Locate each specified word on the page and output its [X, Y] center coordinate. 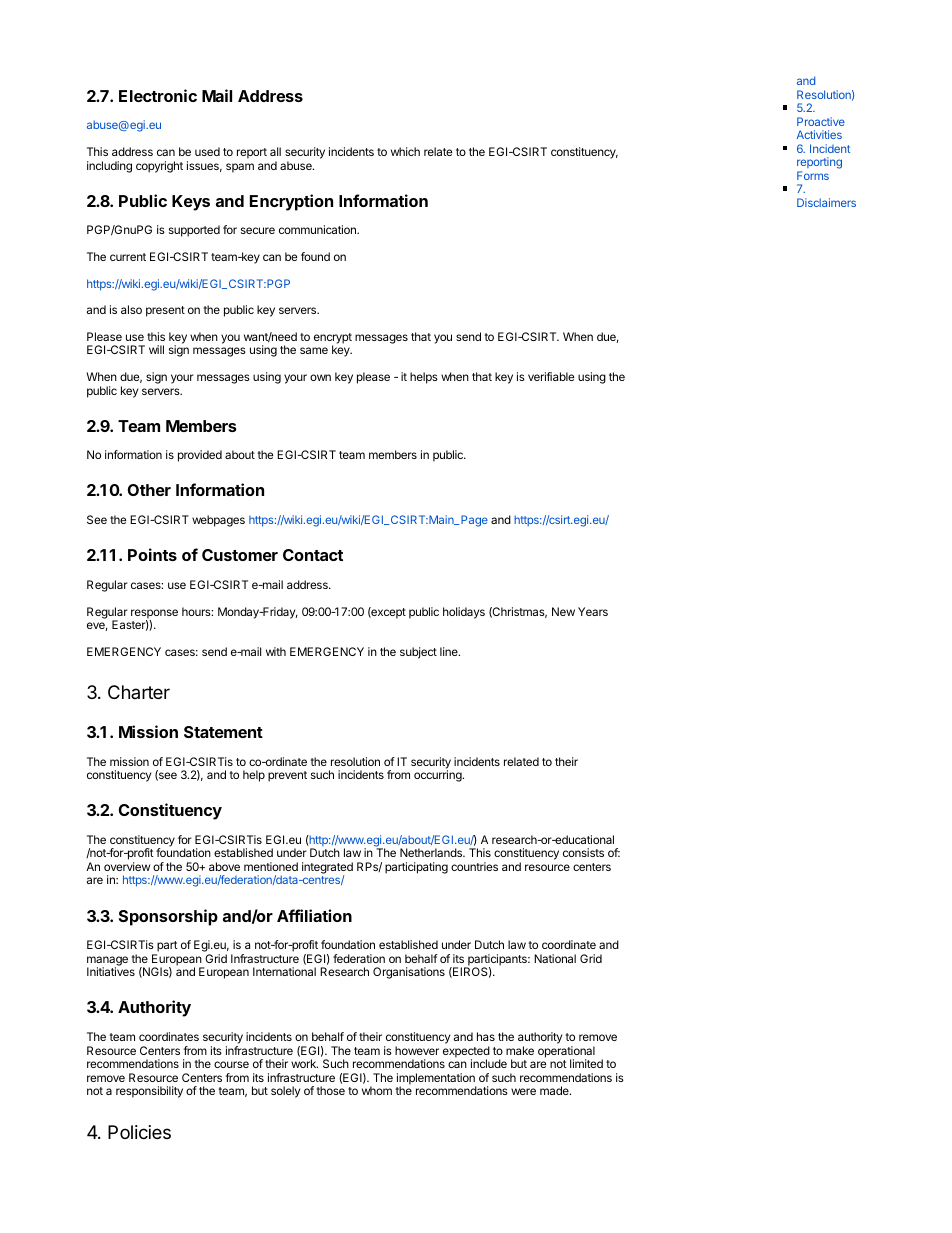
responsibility [149, 1092]
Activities [819, 134]
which [405, 151]
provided [200, 456]
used [207, 151]
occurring [439, 776]
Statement [223, 732]
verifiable [551, 376]
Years [593, 611]
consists [583, 852]
